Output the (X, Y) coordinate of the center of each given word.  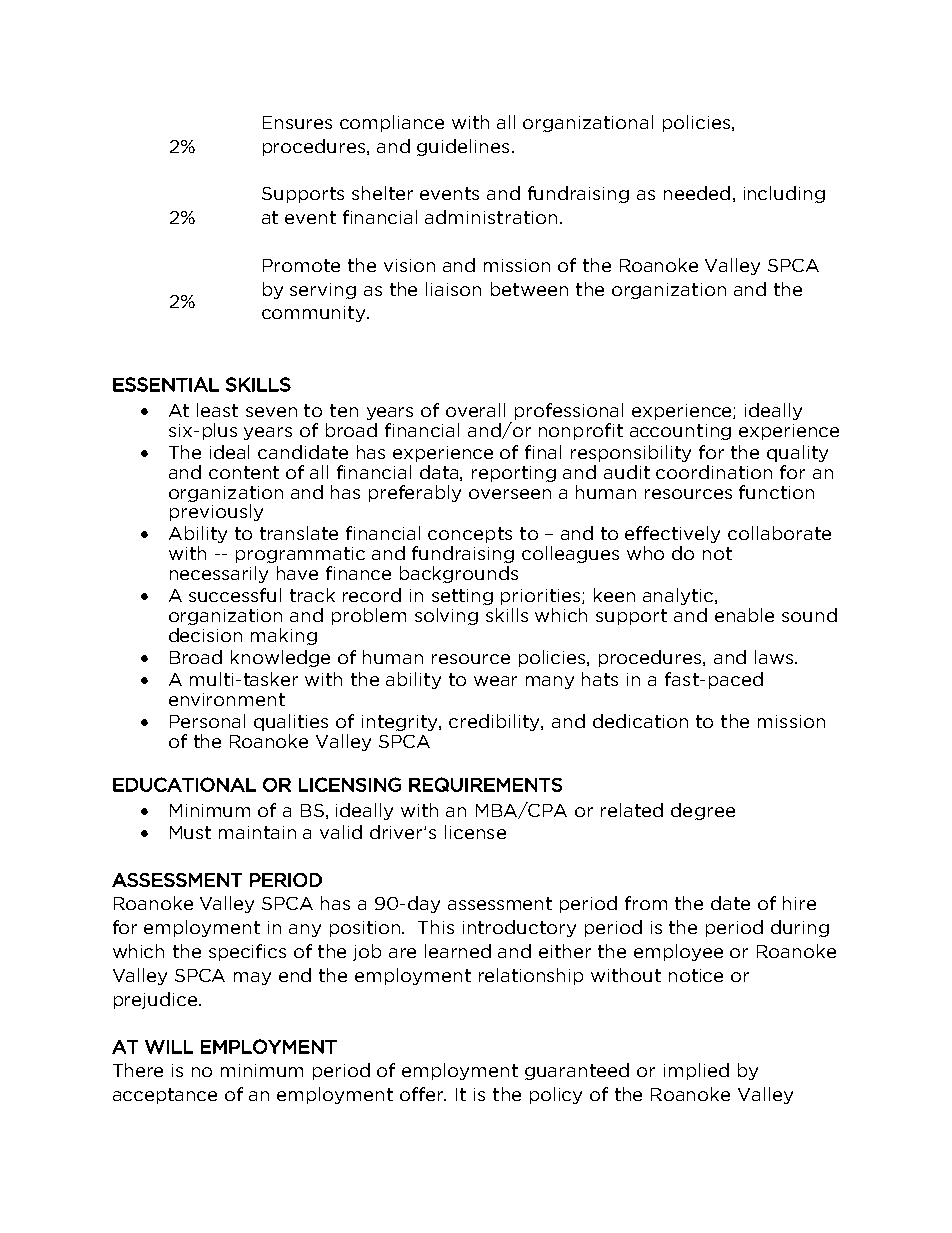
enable (744, 615)
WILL (169, 1047)
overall (475, 410)
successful (235, 595)
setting (462, 597)
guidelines (463, 147)
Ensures (297, 122)
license (475, 832)
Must (190, 832)
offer (423, 1094)
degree (703, 811)
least (217, 410)
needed (697, 193)
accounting (680, 432)
